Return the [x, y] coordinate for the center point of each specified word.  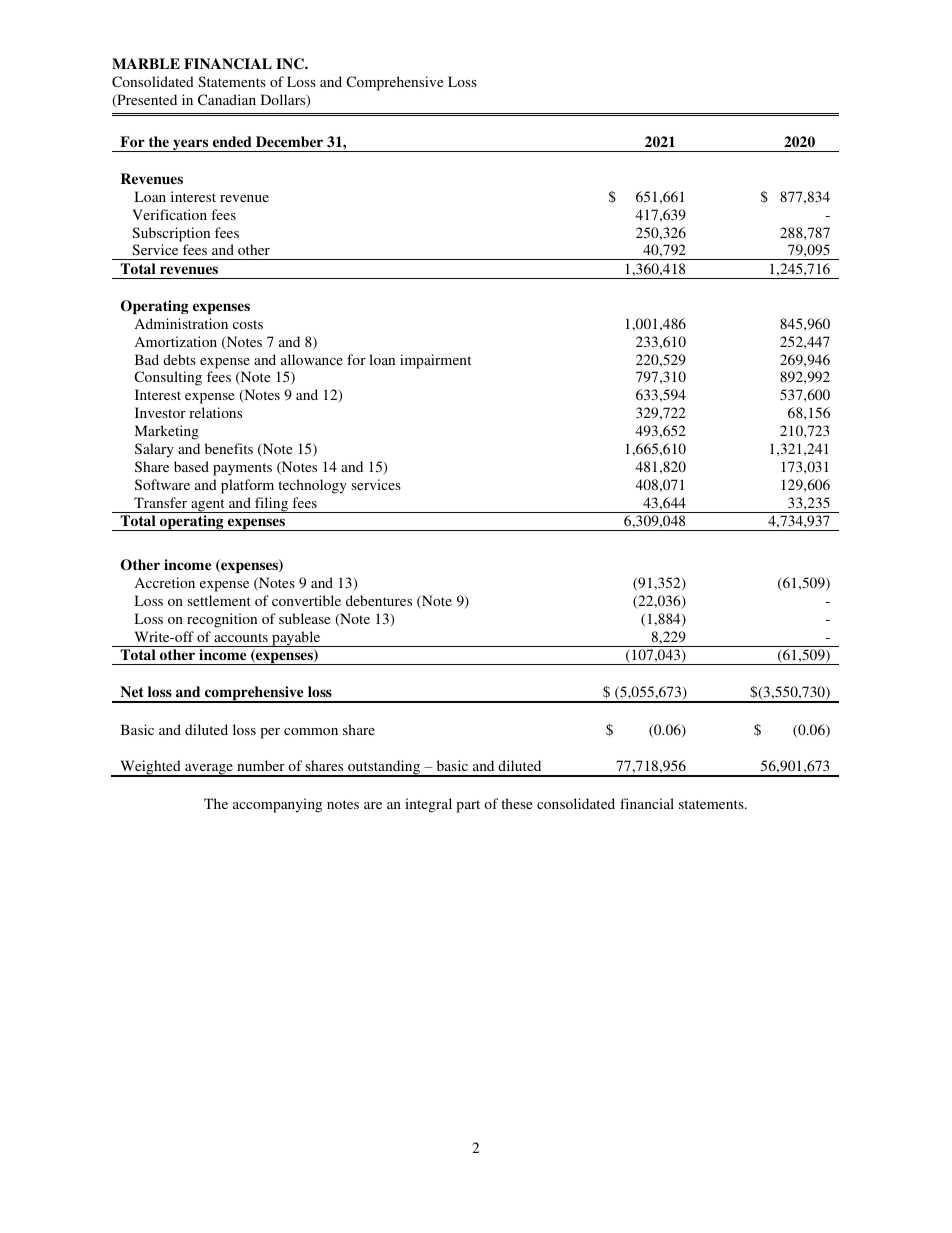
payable [296, 639]
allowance [312, 359]
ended [232, 141]
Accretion [165, 582]
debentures [379, 600]
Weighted [150, 768]
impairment [435, 361]
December [289, 141]
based [191, 466]
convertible [306, 600]
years [191, 145]
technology [312, 486]
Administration [181, 323]
